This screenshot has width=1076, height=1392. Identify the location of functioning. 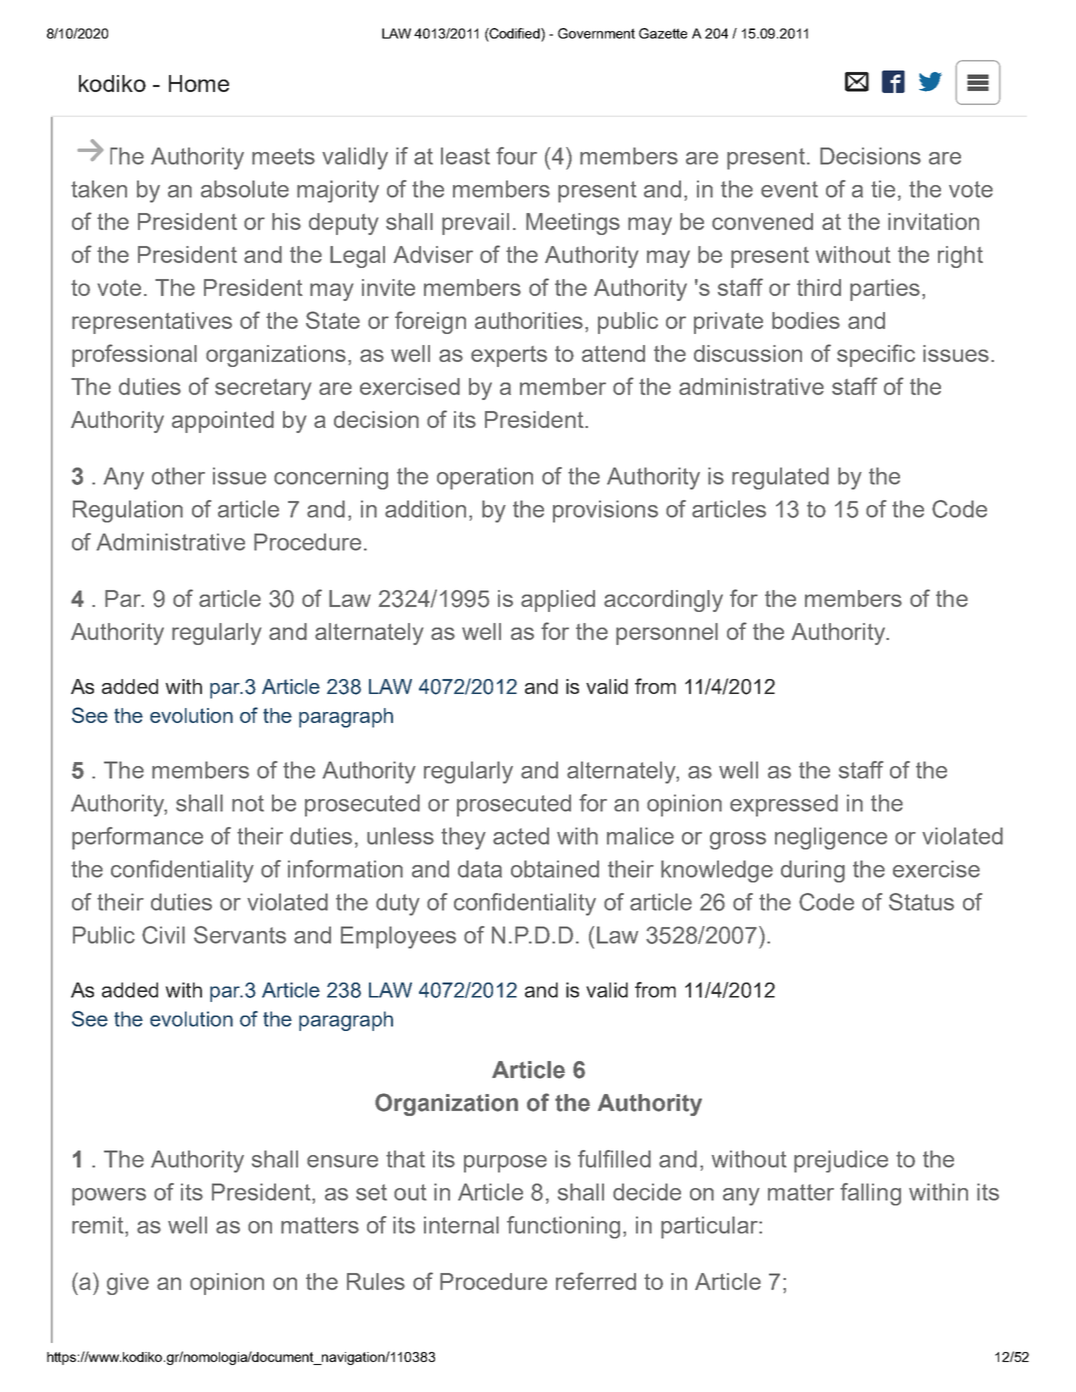
(563, 1227).
